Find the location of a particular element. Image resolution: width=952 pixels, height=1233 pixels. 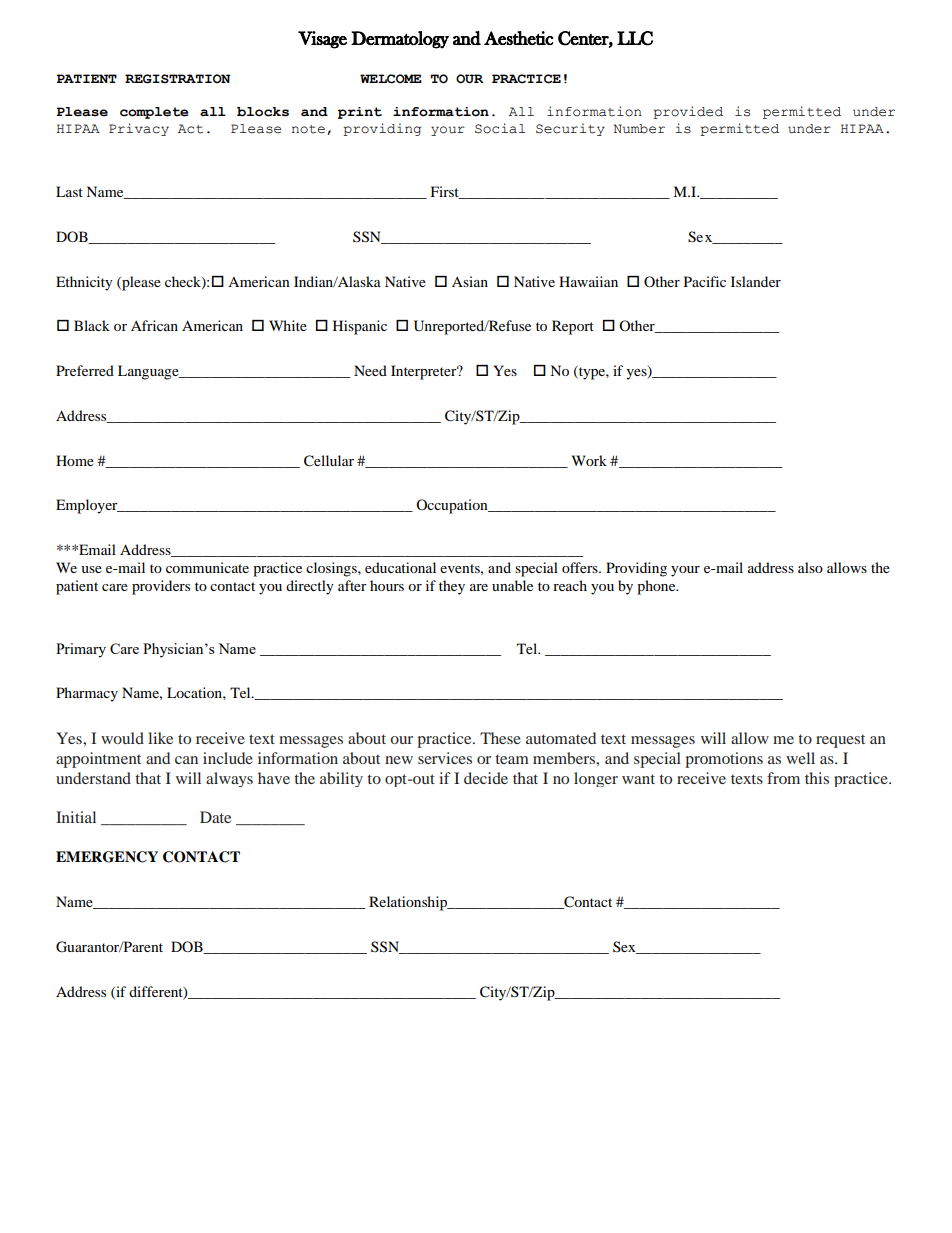

Dermatology is located at coordinates (400, 40).
